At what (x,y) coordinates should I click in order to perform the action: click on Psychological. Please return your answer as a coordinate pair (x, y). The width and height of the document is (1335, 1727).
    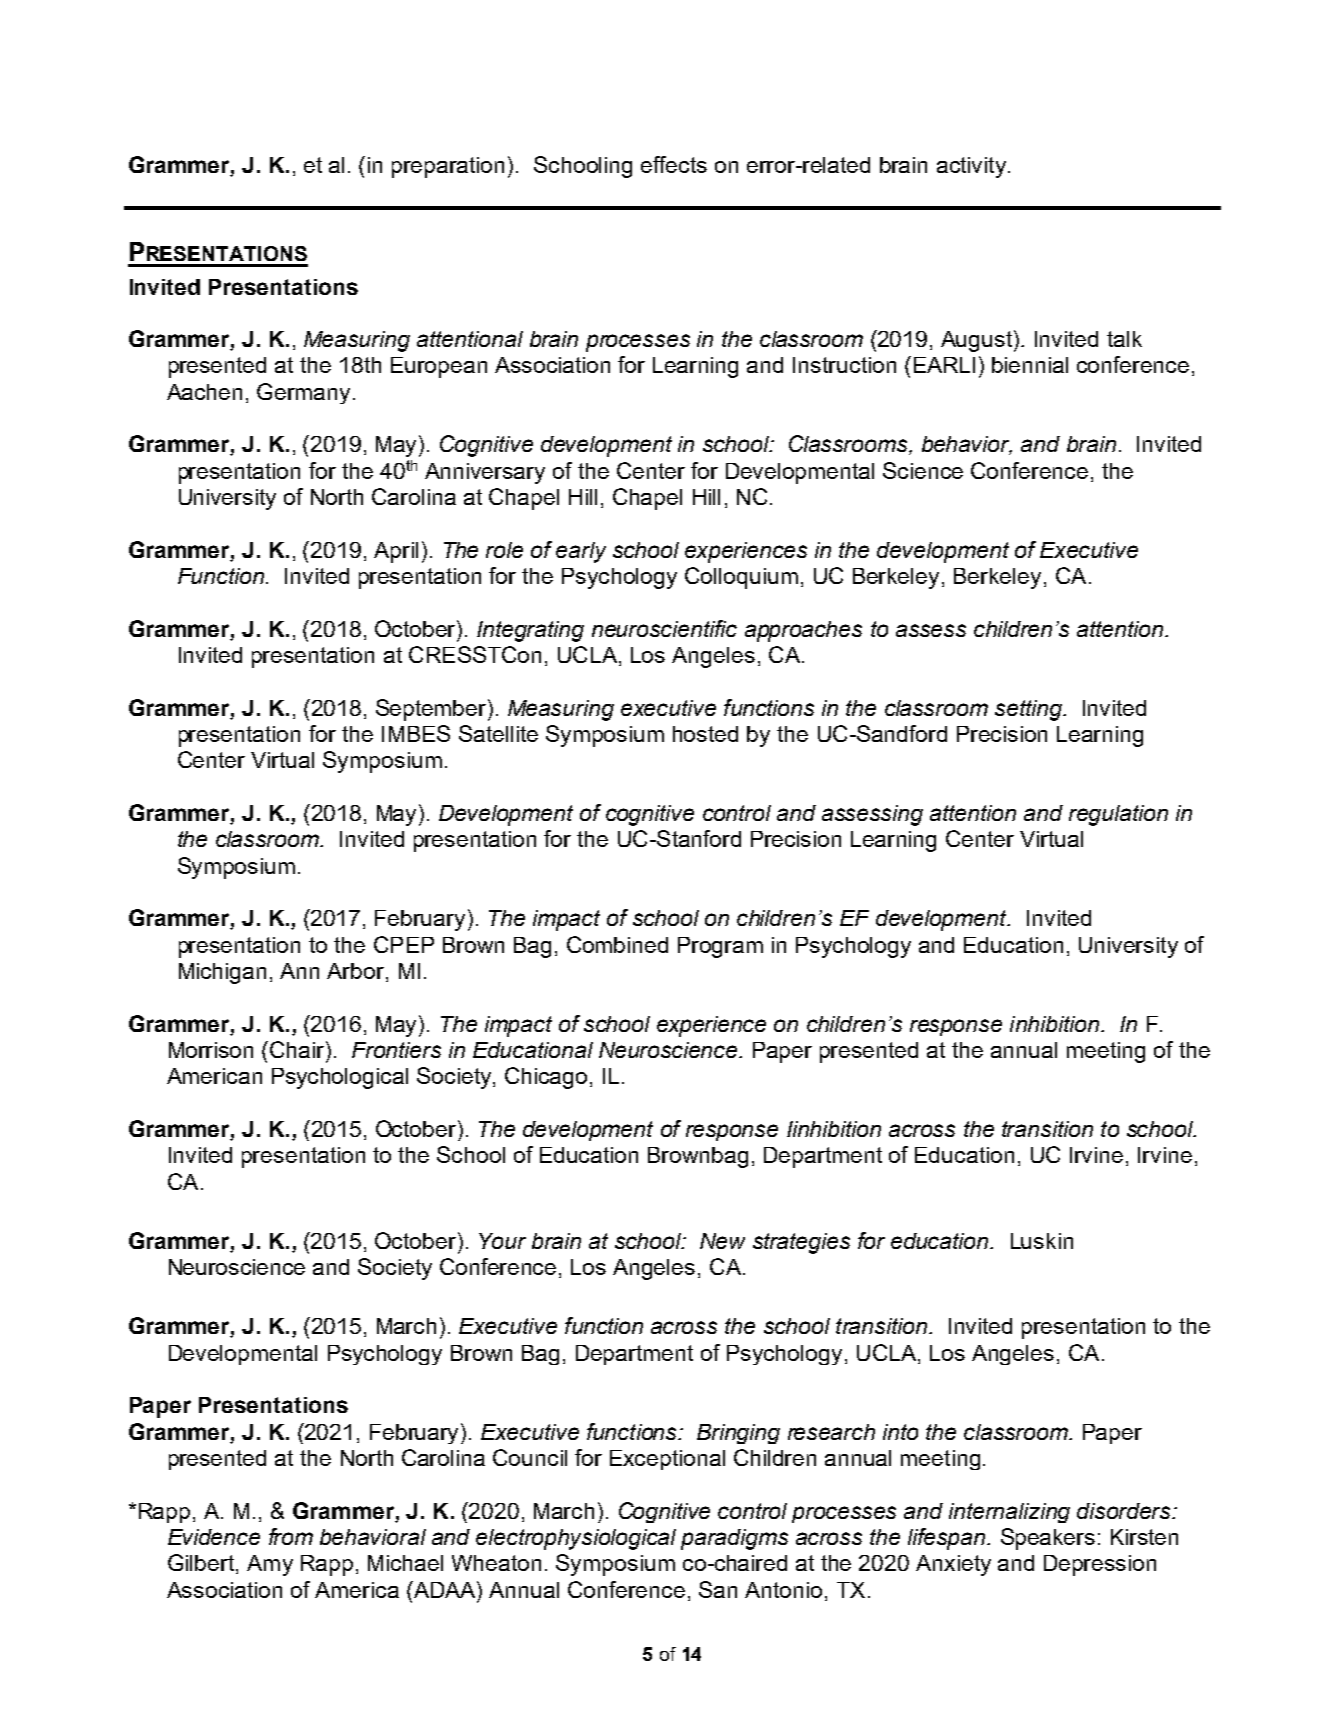
    Looking at the image, I should click on (340, 1078).
